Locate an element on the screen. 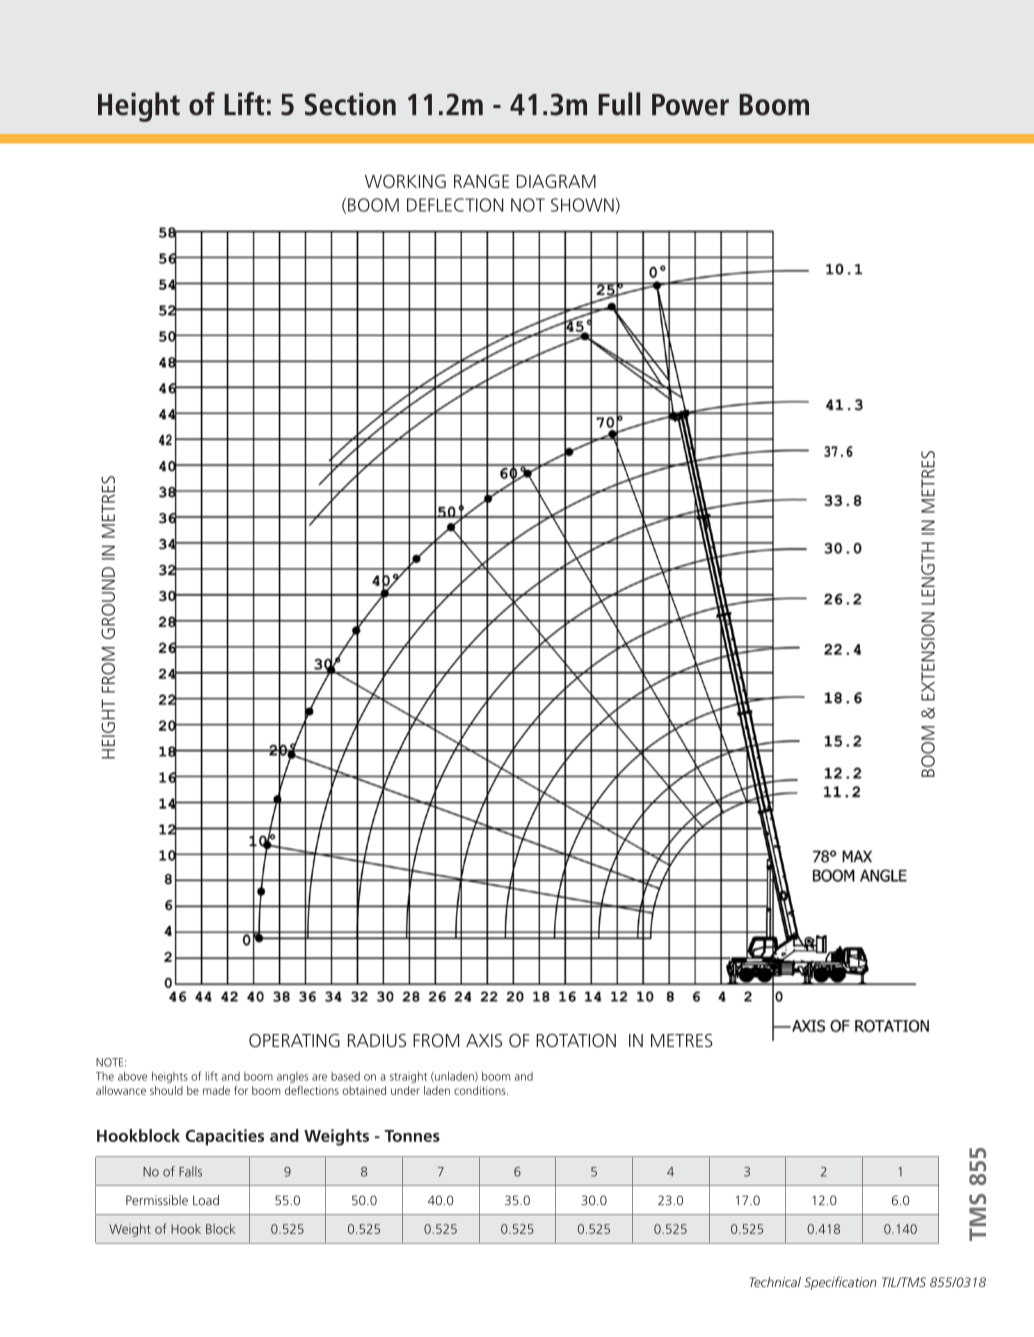  WORKING is located at coordinates (405, 181).
